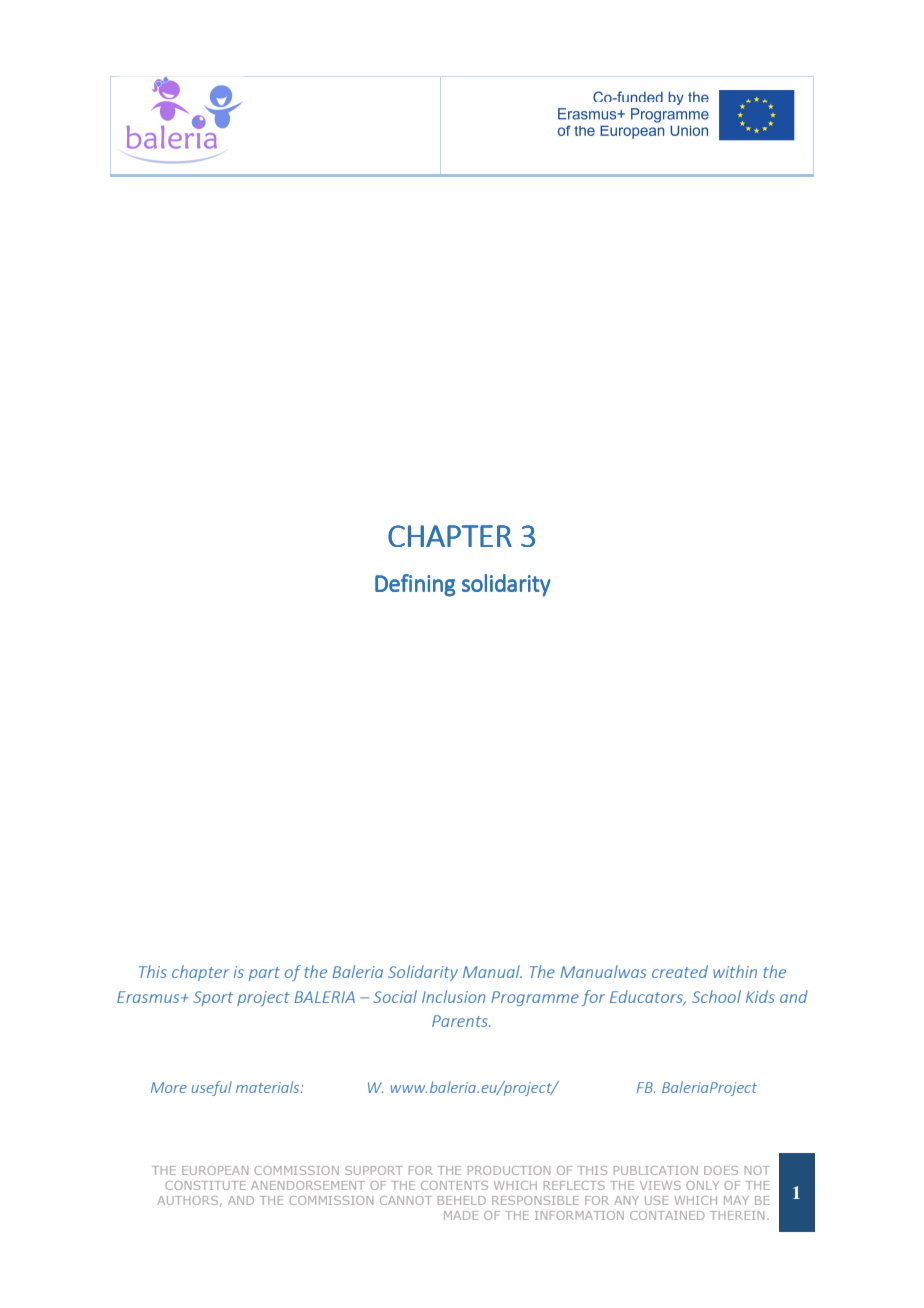 This screenshot has height=1308, width=924. I want to click on Inclusion, so click(454, 996).
